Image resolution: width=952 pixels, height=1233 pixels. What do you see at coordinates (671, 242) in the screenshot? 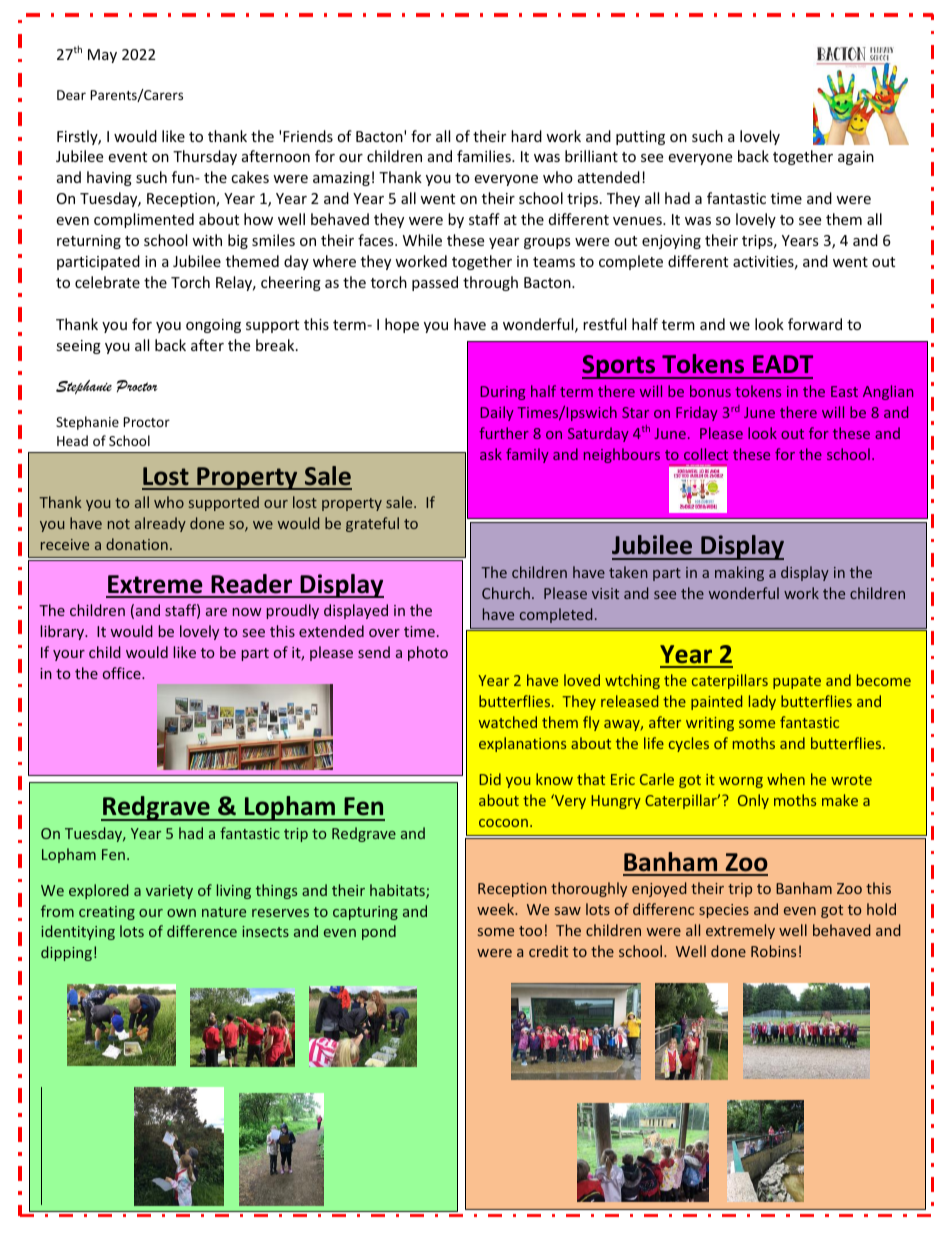
I see `enjoying` at bounding box center [671, 242].
